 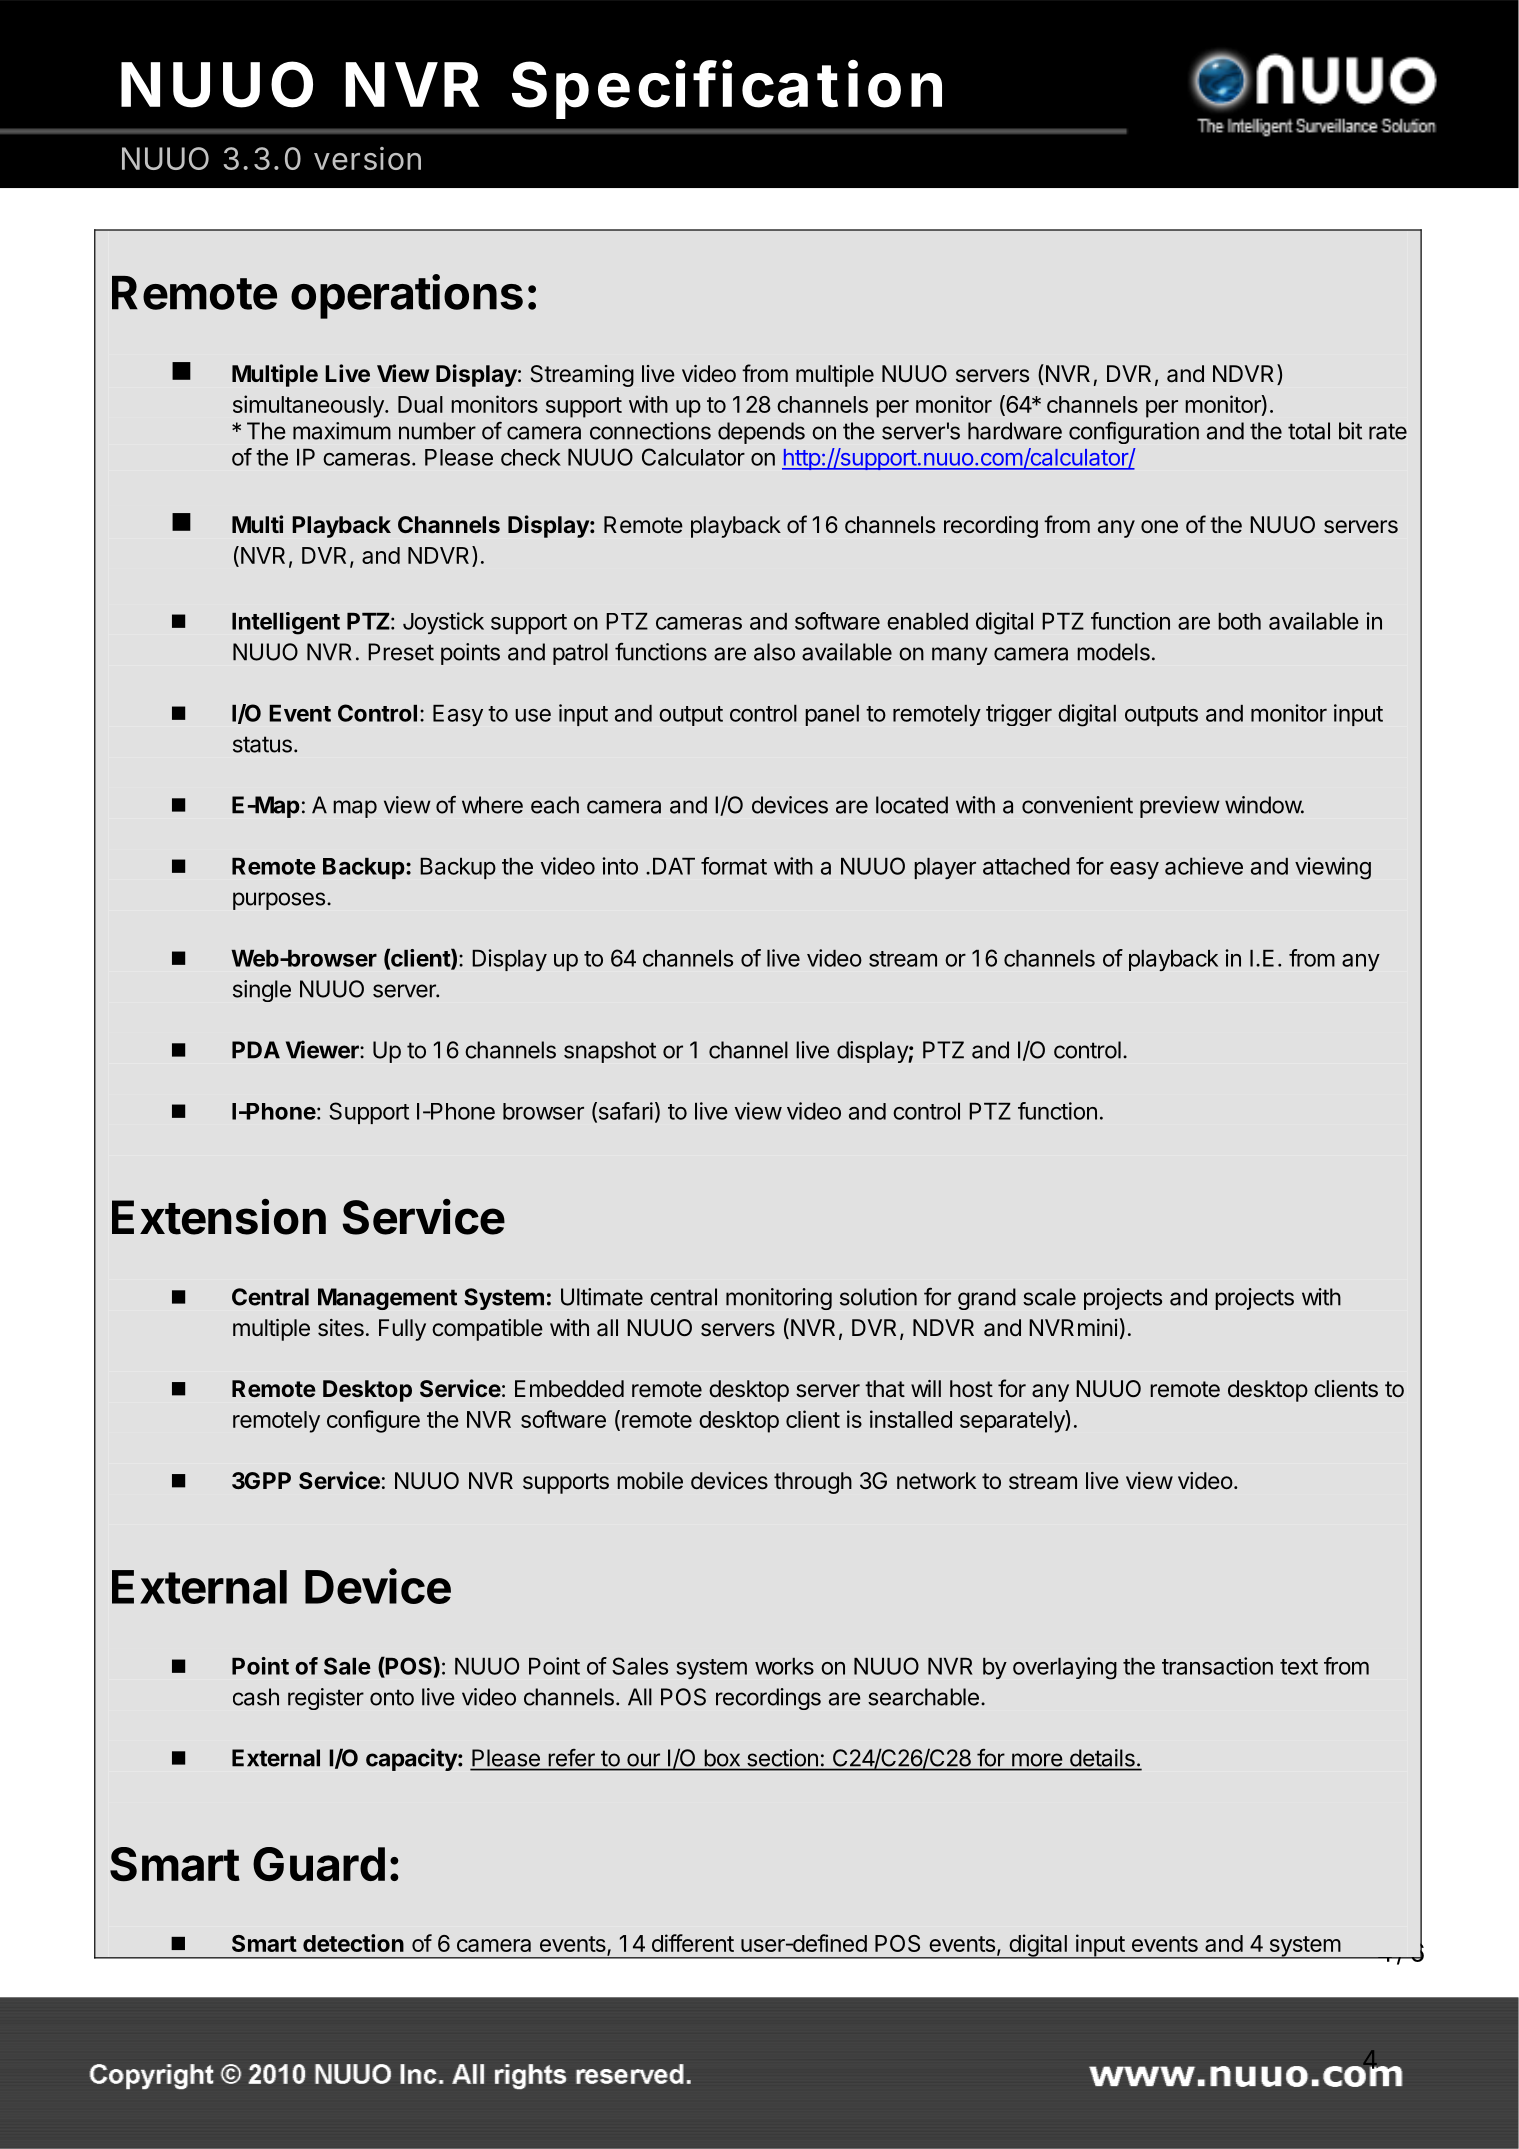 What do you see at coordinates (1204, 866) in the document?
I see `achieve` at bounding box center [1204, 866].
